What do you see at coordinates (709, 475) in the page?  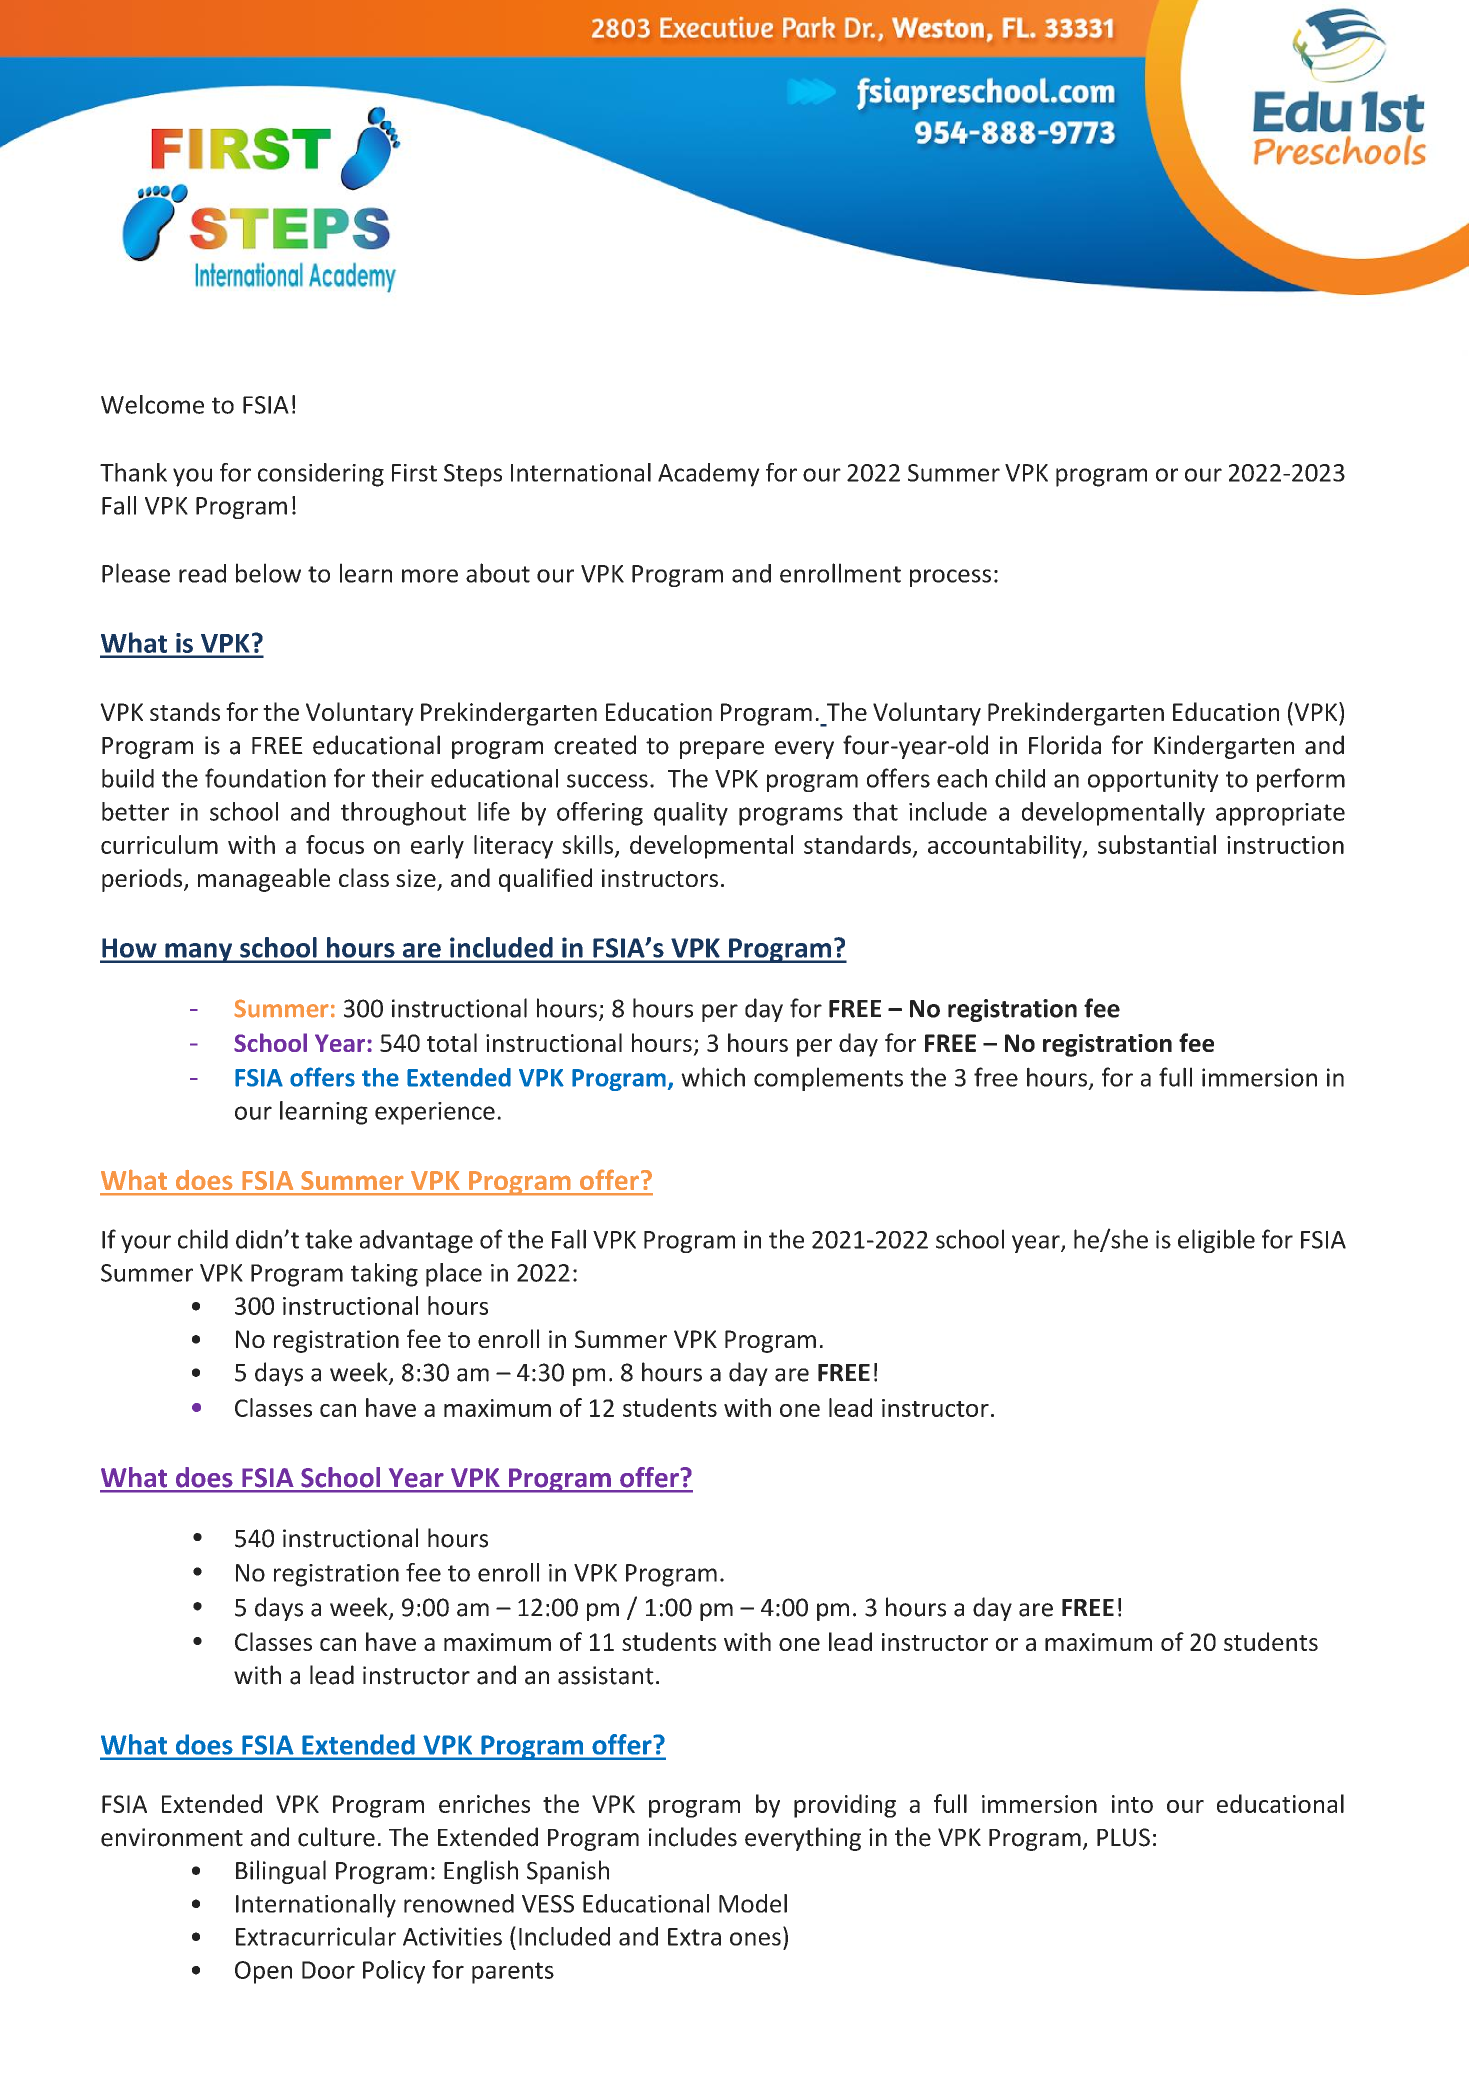 I see `Academy` at bounding box center [709, 475].
